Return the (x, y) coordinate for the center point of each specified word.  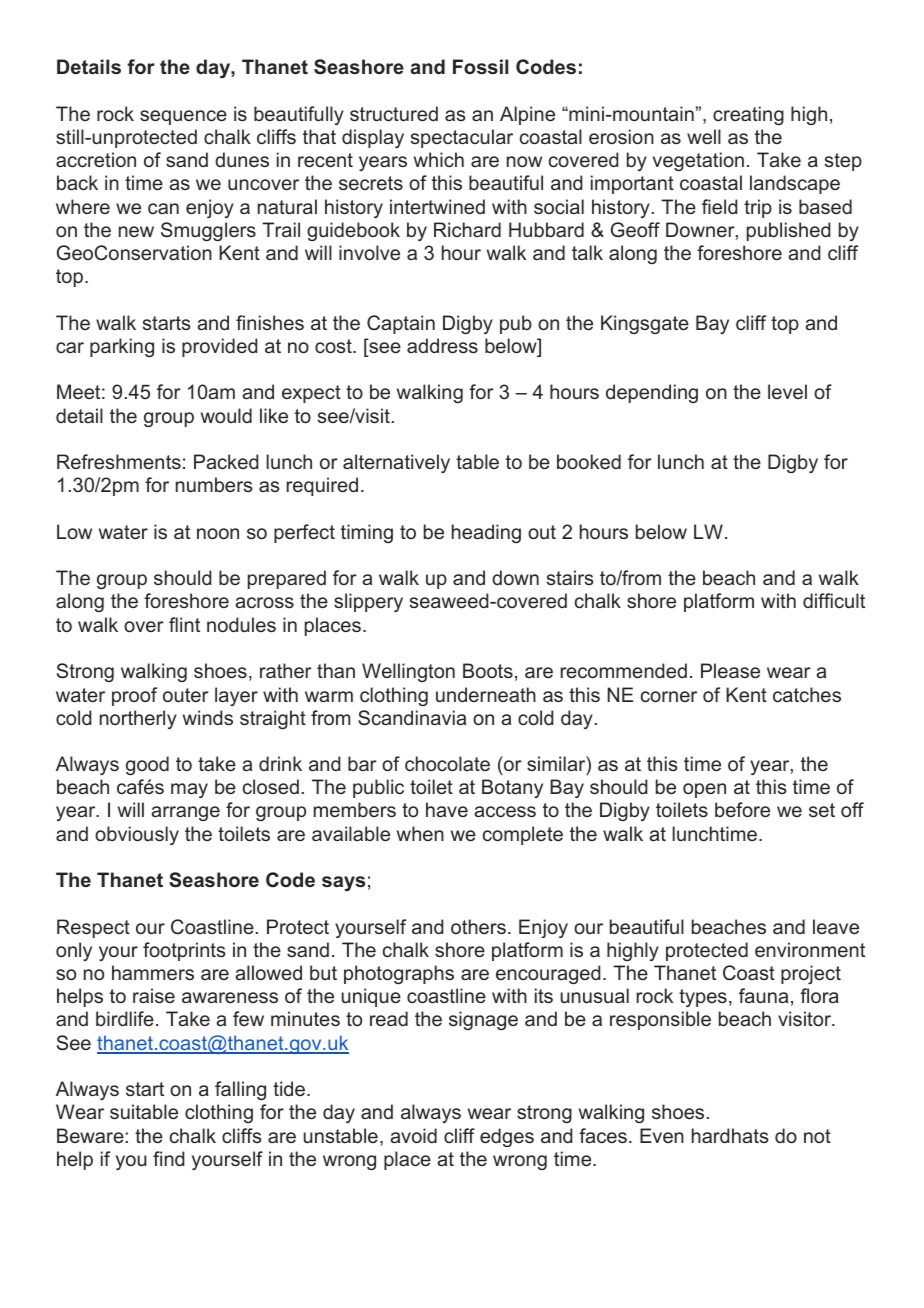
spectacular (462, 138)
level (787, 391)
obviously (137, 835)
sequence (183, 117)
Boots (488, 670)
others (478, 926)
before (742, 809)
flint (184, 624)
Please (730, 670)
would (226, 415)
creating (748, 115)
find (169, 1158)
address (442, 345)
